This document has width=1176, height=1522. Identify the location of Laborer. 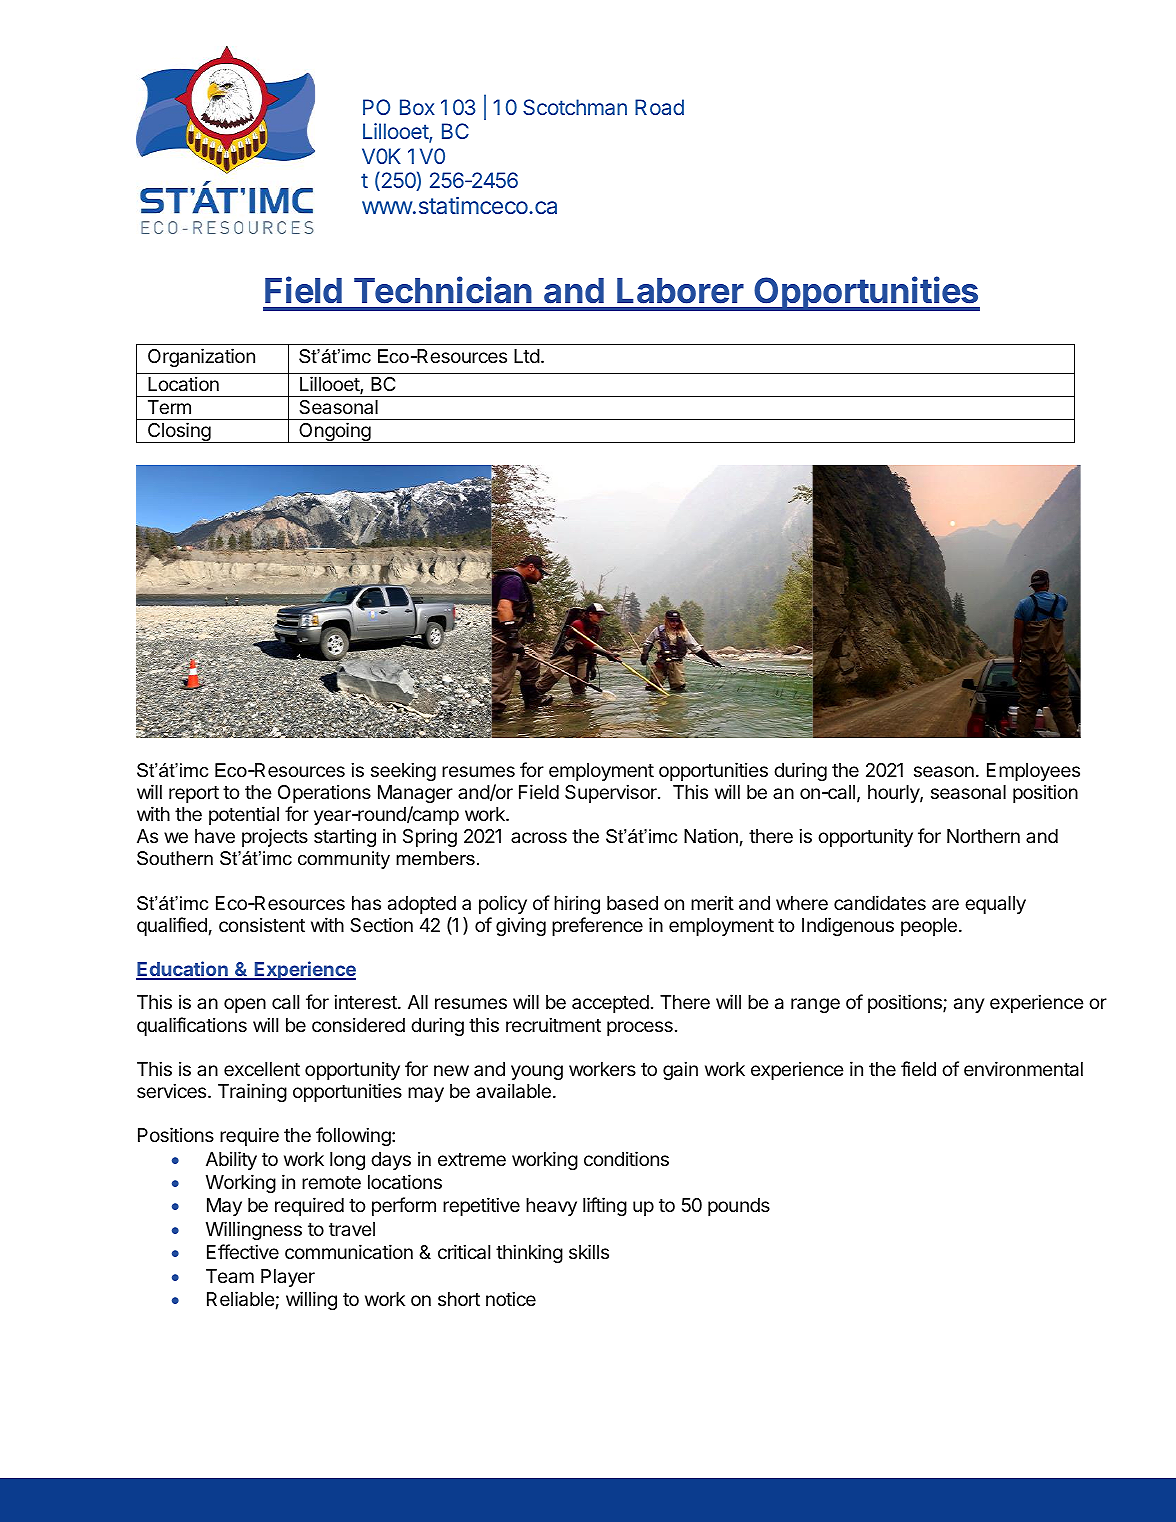
(680, 291).
